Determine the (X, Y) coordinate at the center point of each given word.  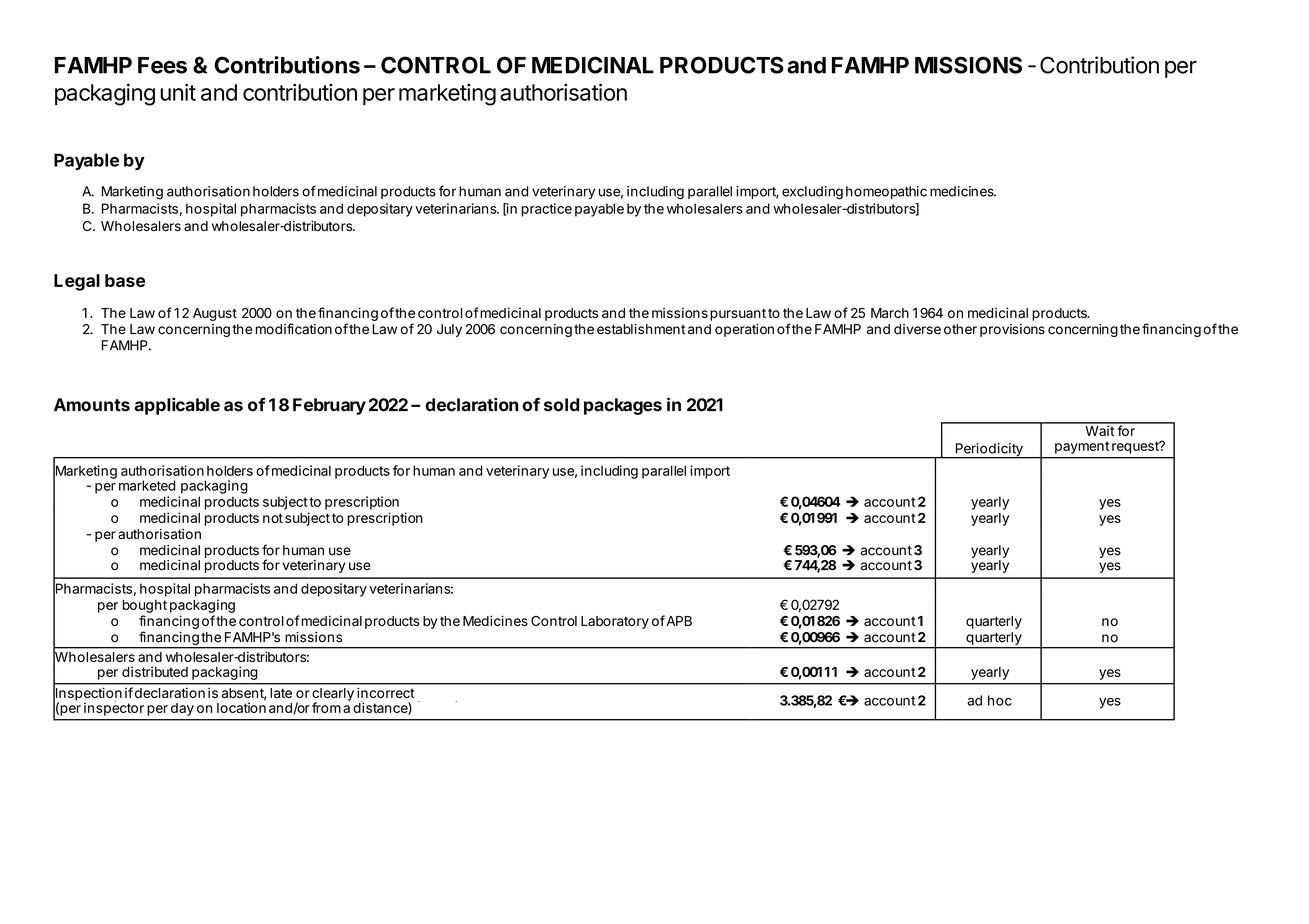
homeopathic (886, 192)
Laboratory (615, 622)
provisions (1012, 330)
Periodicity (989, 451)
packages (623, 406)
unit (178, 92)
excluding (812, 193)
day (182, 709)
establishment (641, 329)
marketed (147, 485)
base (125, 280)
